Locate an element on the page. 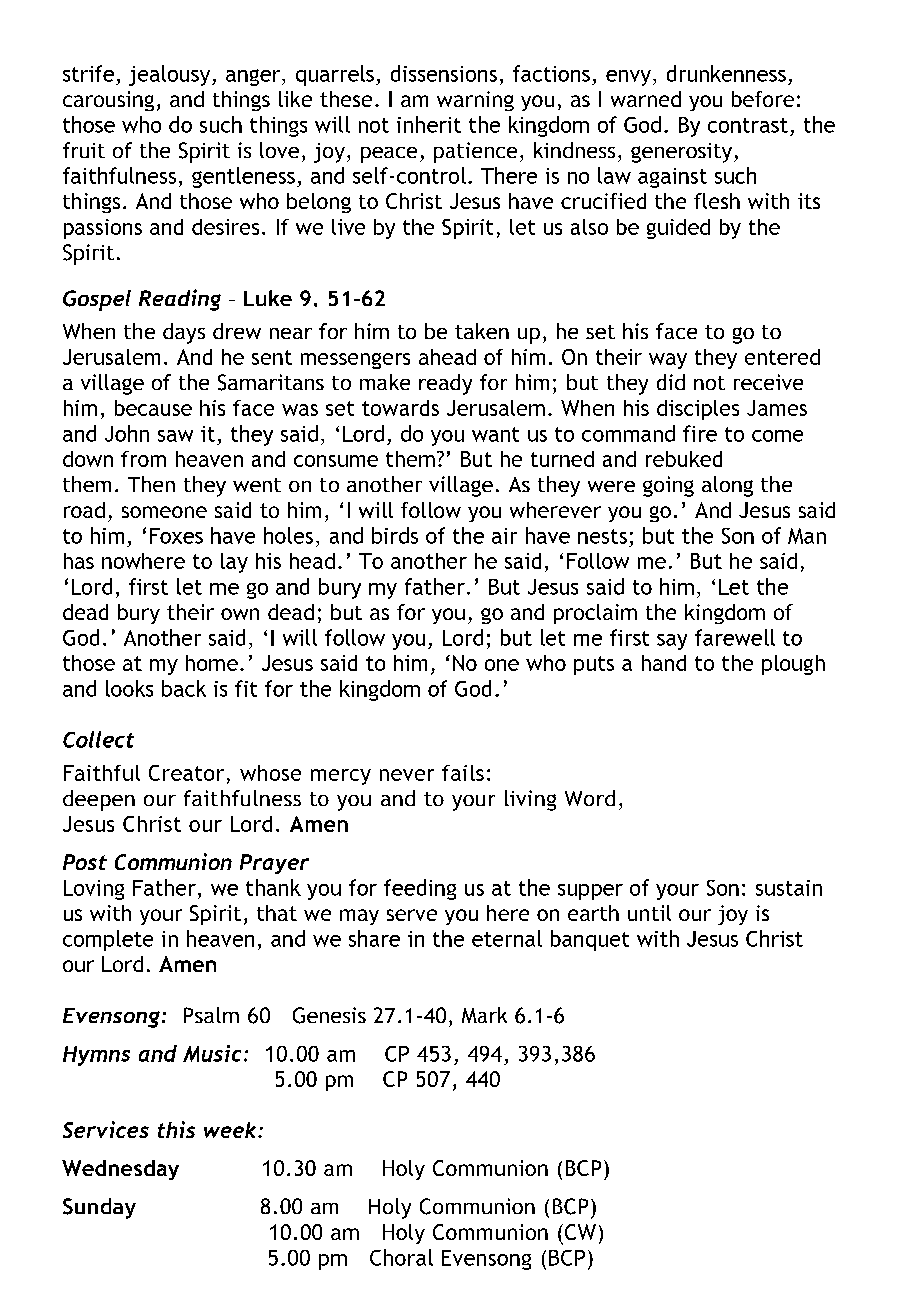  jealousy is located at coordinates (171, 75).
